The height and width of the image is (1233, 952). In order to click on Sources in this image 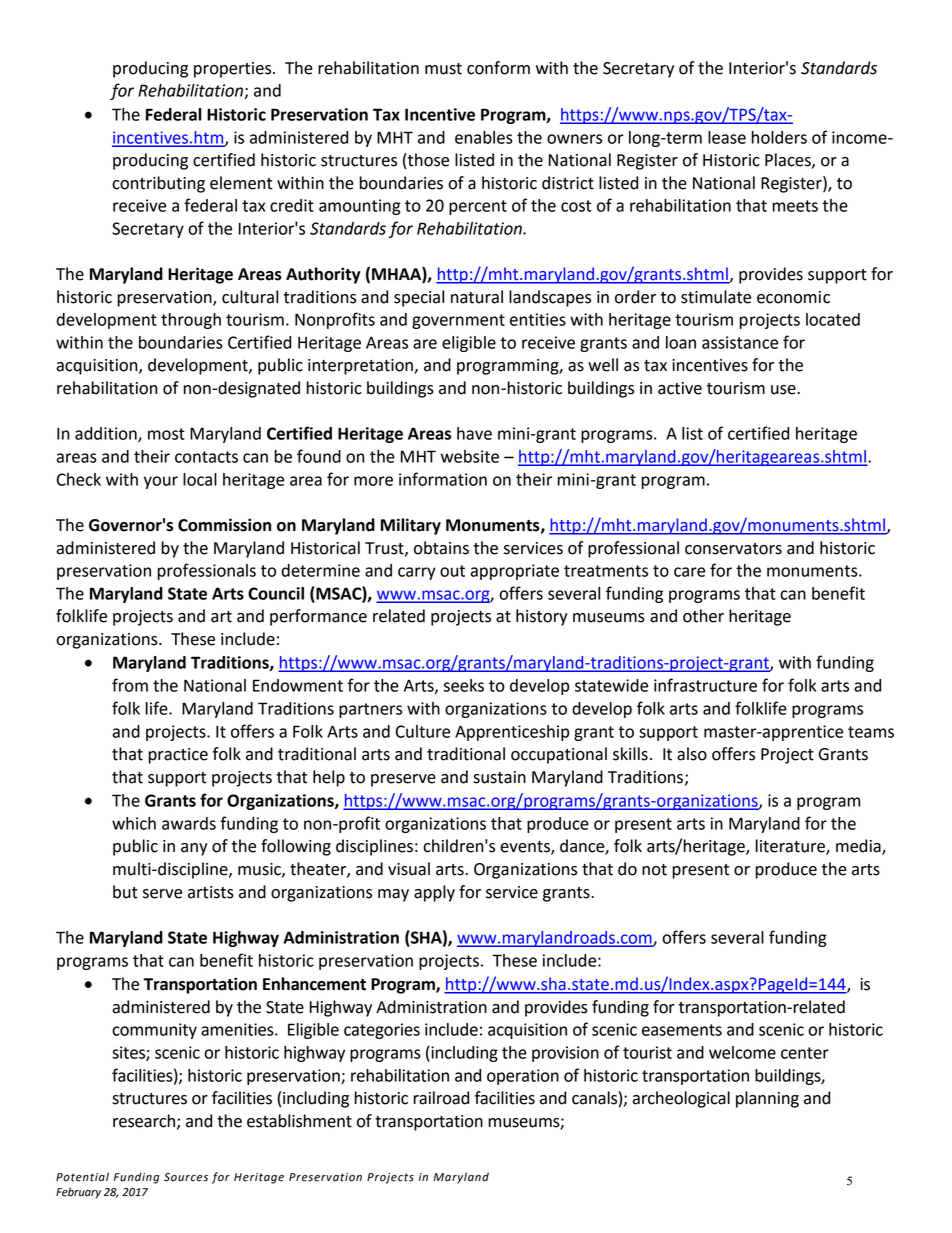, I will do `click(186, 1177)`.
